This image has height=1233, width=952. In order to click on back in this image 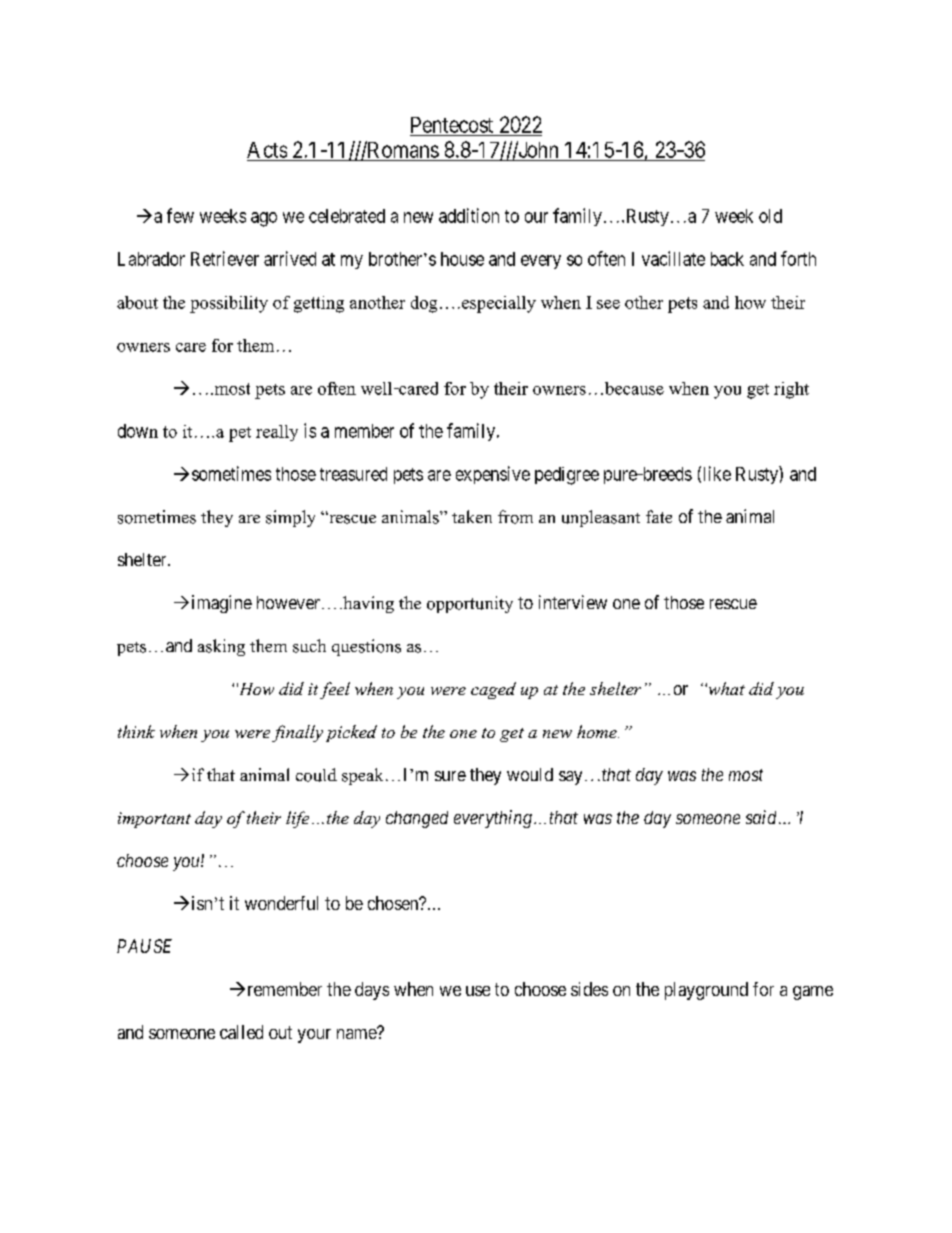, I will do `click(727, 259)`.
